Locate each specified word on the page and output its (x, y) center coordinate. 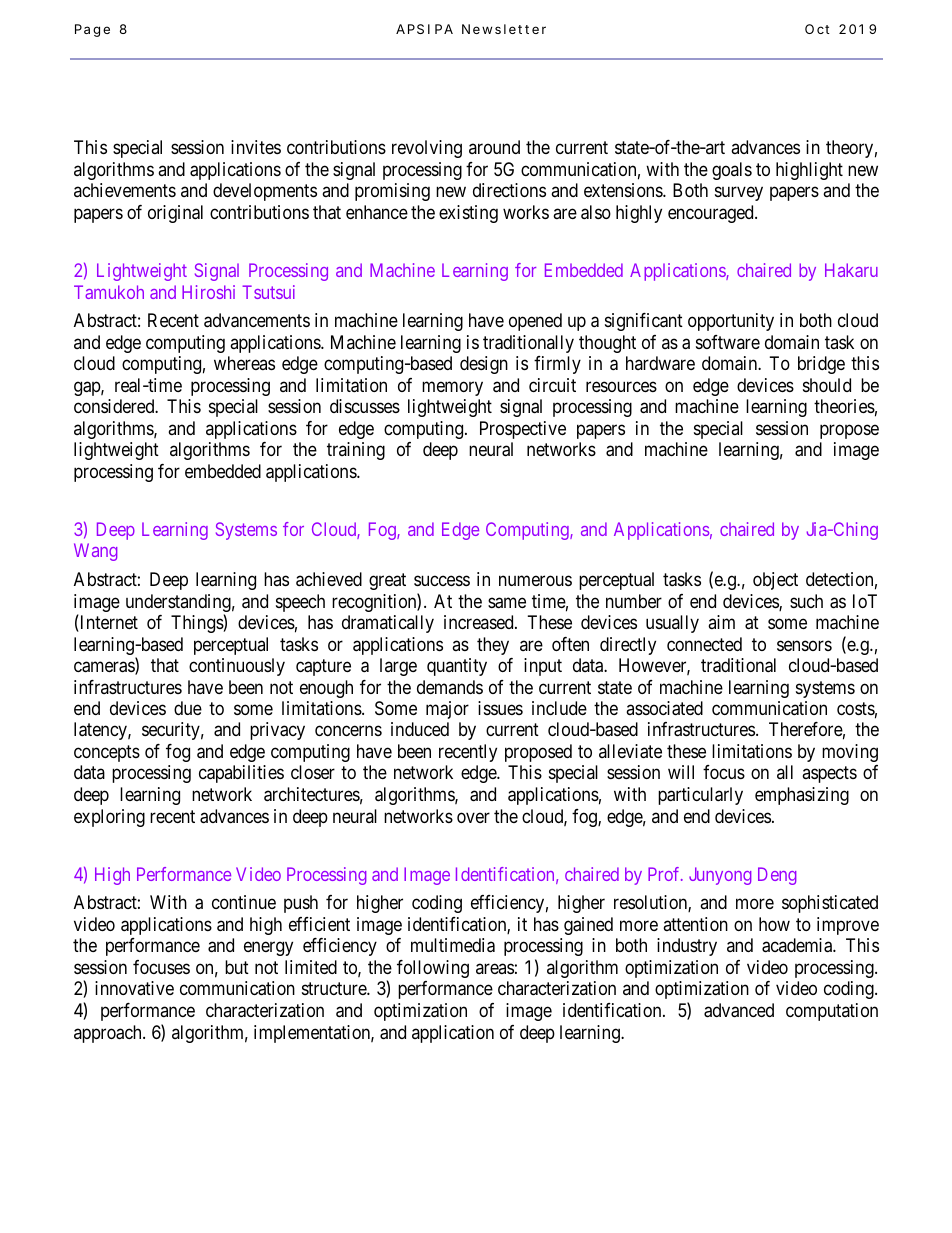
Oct (817, 29)
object (775, 581)
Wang (95, 552)
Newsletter (504, 29)
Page (92, 30)
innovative (134, 988)
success (442, 581)
